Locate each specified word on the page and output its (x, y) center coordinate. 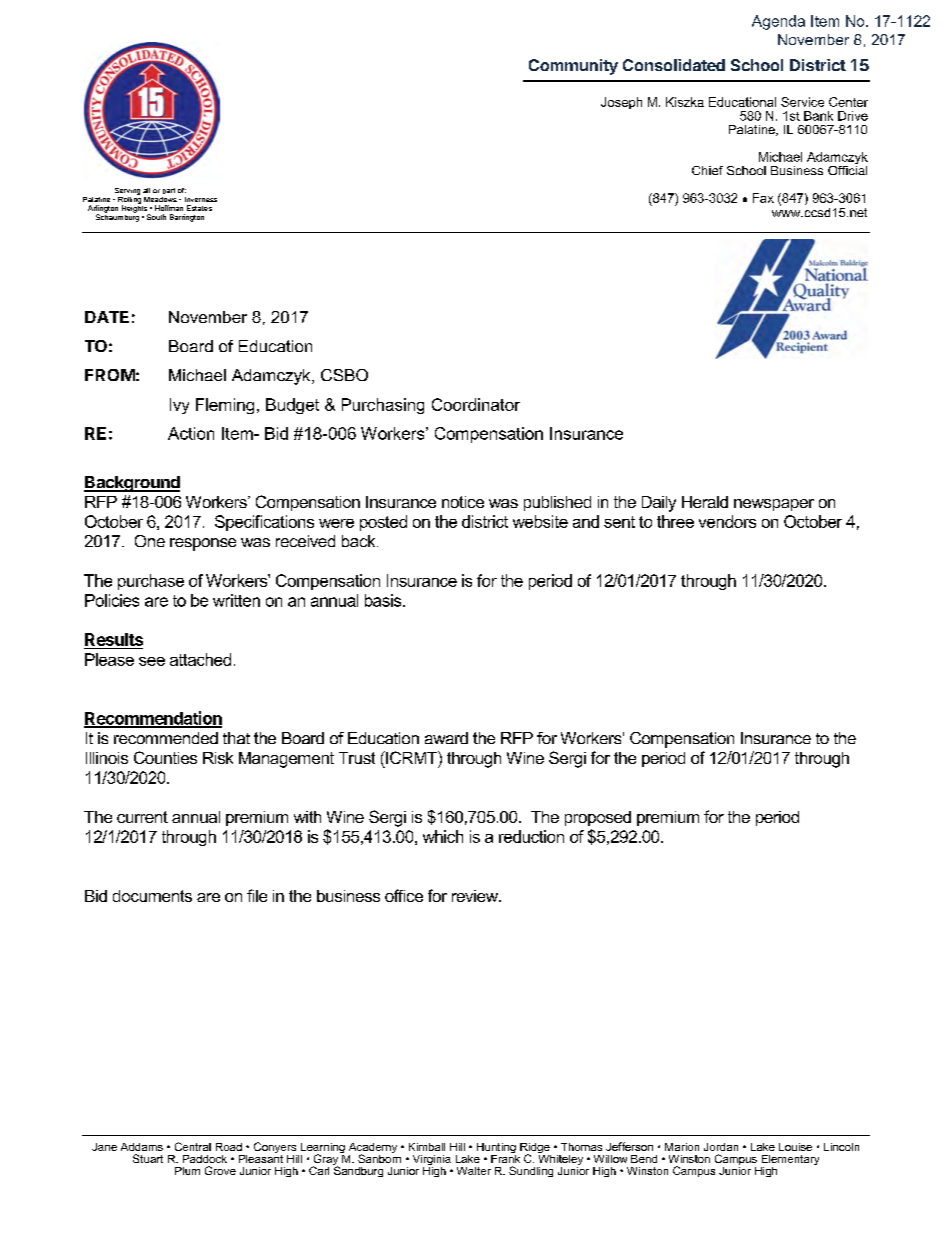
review (476, 896)
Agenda (778, 22)
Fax (763, 198)
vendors (727, 521)
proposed (598, 818)
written (236, 600)
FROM (110, 375)
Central (193, 1146)
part (169, 191)
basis (384, 600)
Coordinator (476, 404)
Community (573, 67)
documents (152, 896)
